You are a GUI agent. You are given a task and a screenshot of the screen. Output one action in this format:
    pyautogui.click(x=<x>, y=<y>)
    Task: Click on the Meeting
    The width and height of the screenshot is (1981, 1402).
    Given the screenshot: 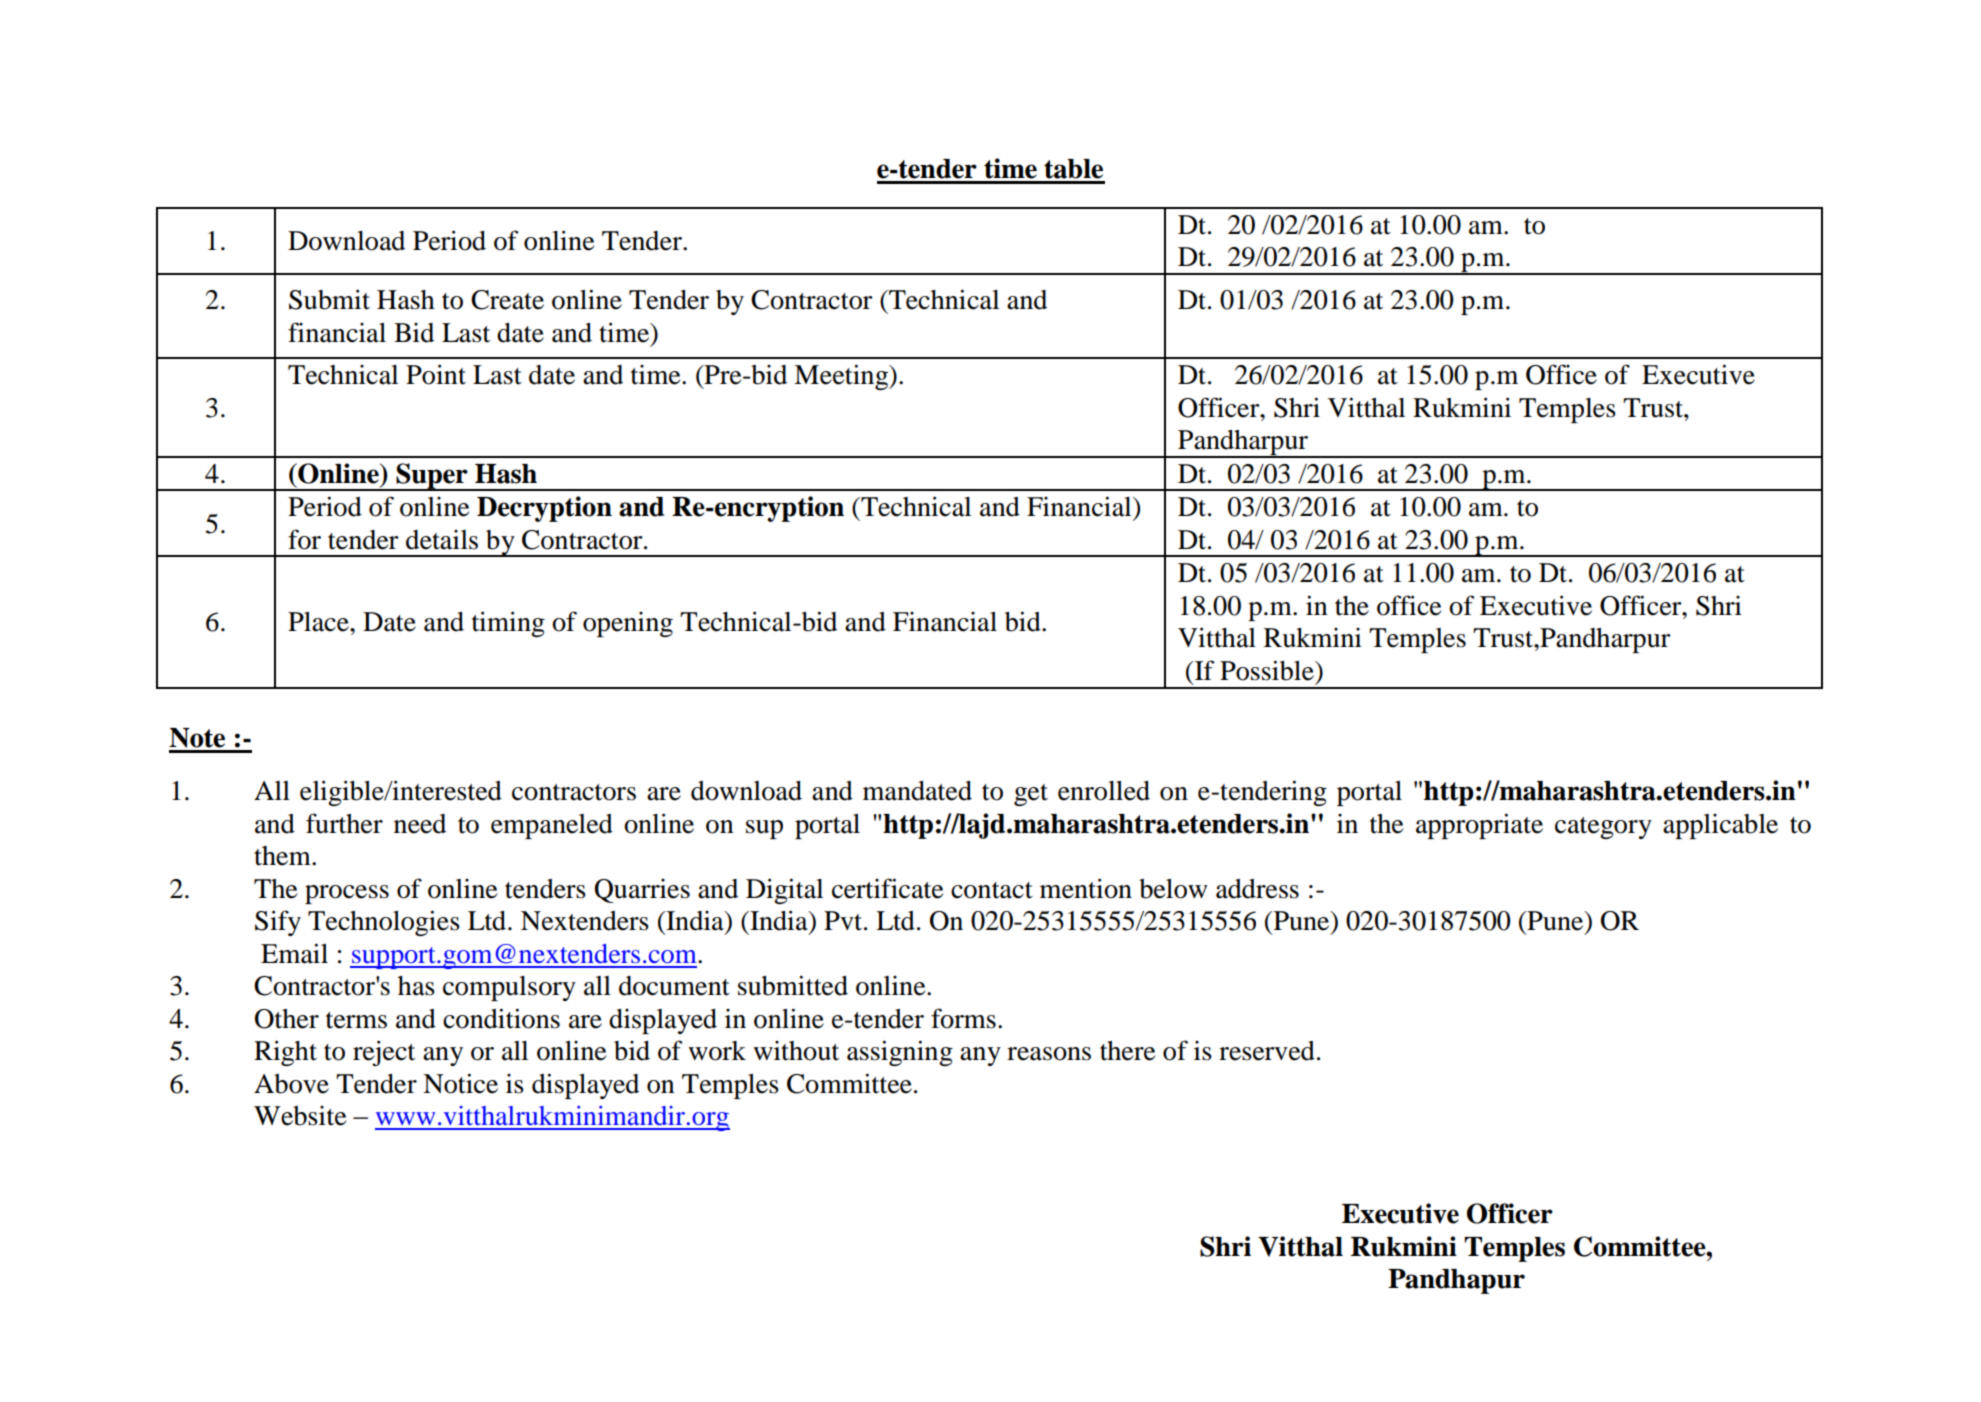 What is the action you would take?
    pyautogui.click(x=842, y=377)
